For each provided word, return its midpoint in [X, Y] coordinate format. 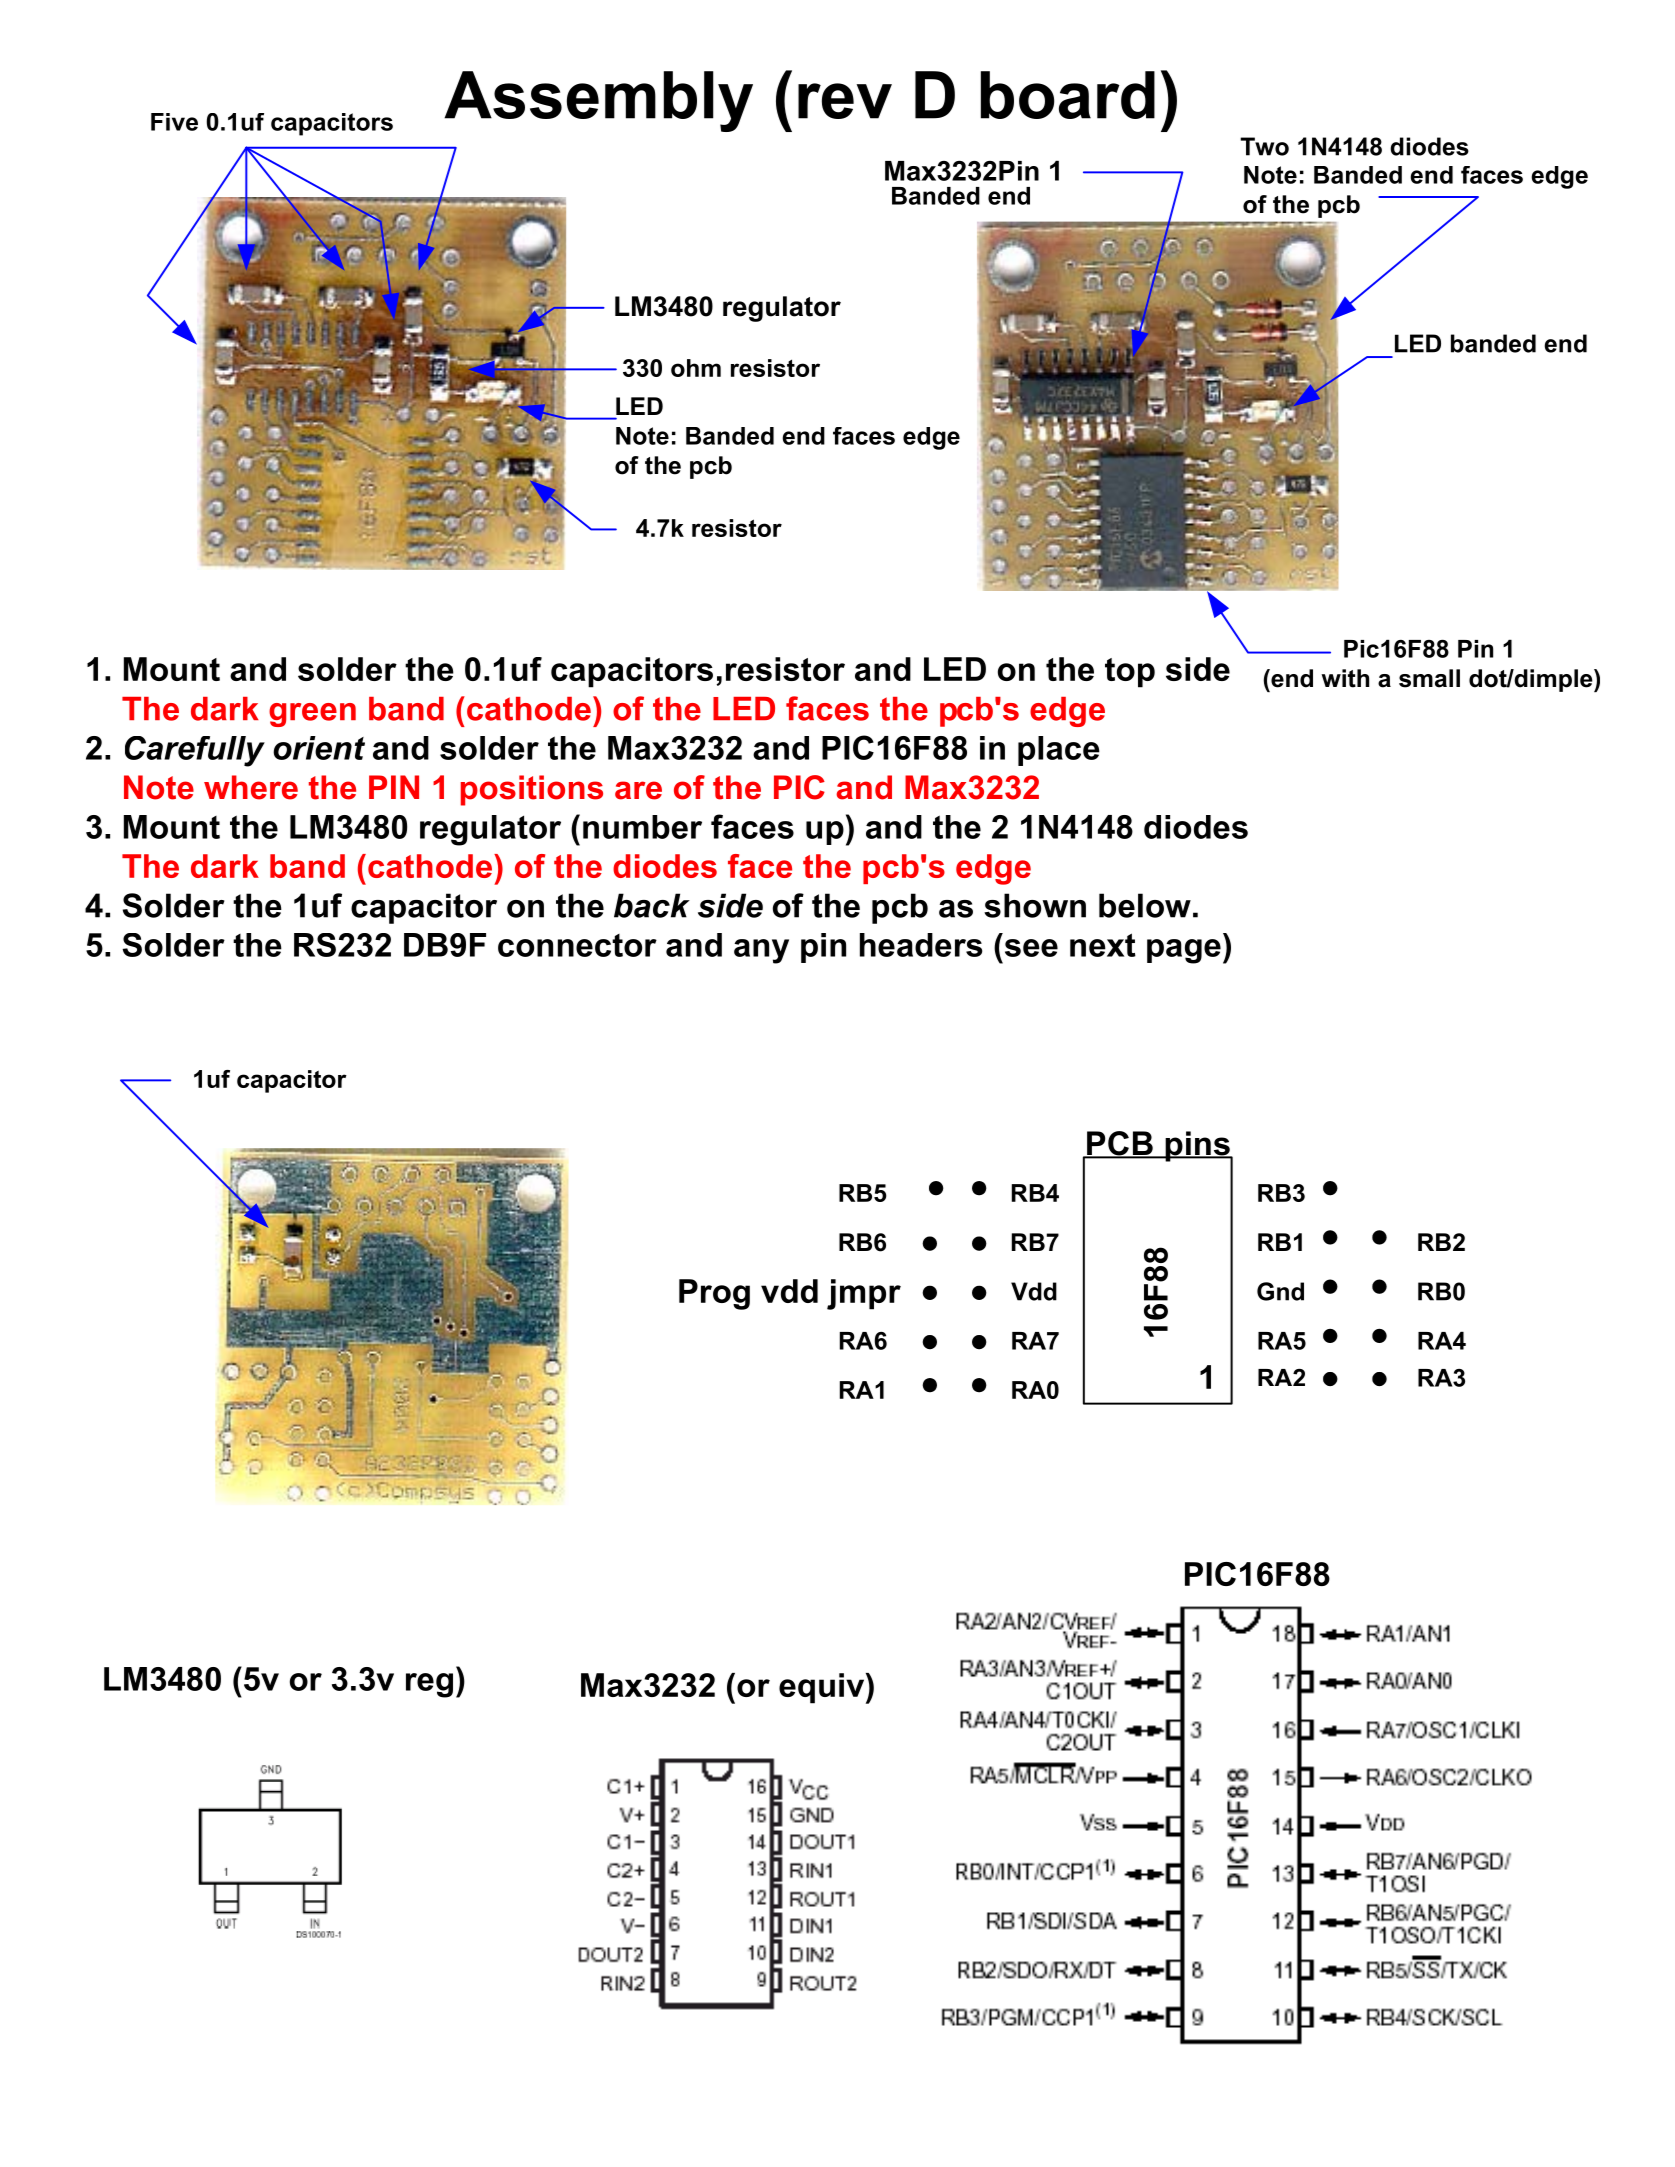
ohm [696, 368]
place [1059, 751]
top [1130, 673]
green [312, 715]
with [1345, 678]
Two [1264, 146]
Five [174, 122]
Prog [714, 1294]
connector [577, 945]
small [1429, 678]
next [1103, 945]
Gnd [1280, 1291]
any [761, 951]
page [1184, 951]
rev [845, 101]
